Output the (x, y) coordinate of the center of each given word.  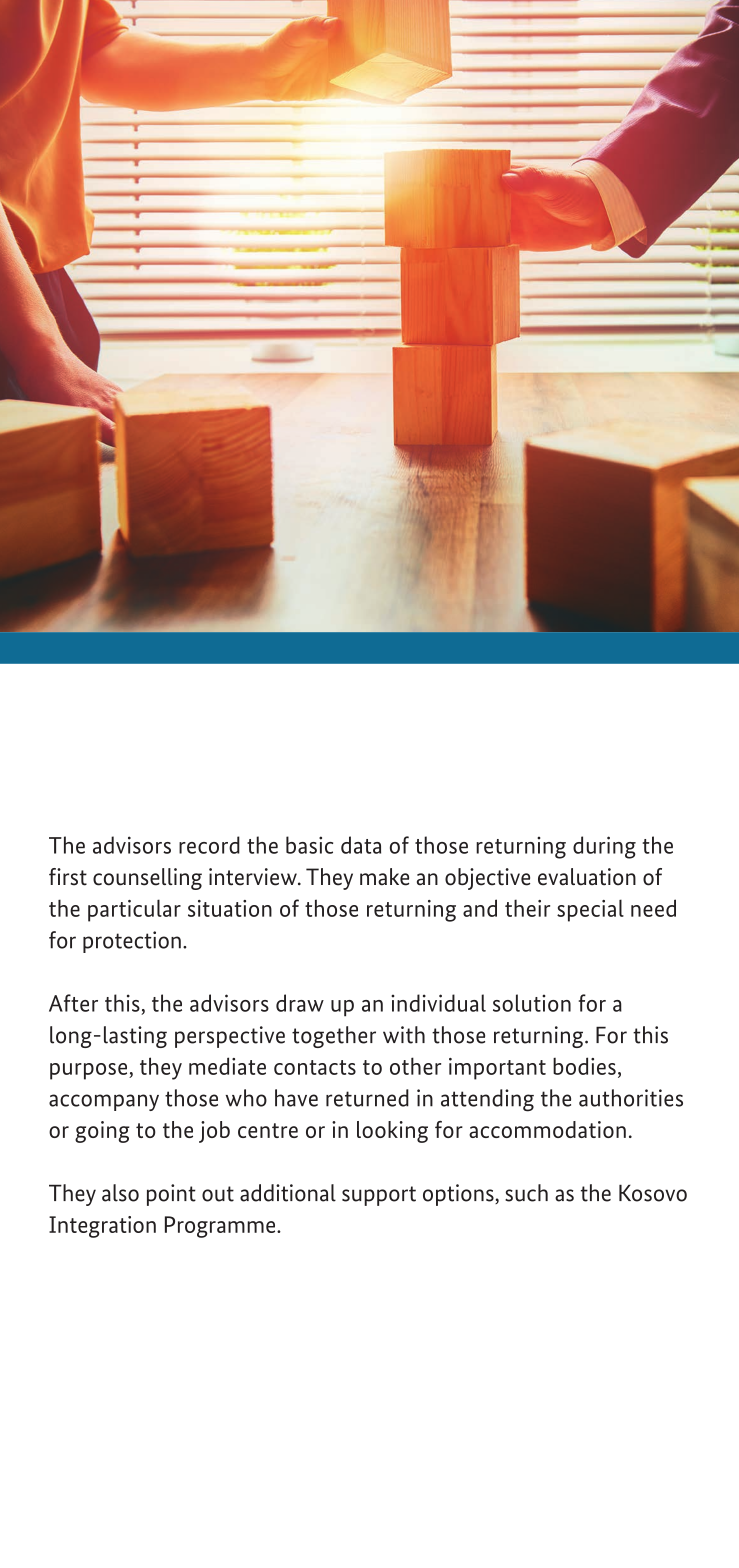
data (361, 845)
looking (392, 1132)
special (590, 910)
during (604, 847)
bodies (584, 1066)
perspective (230, 1037)
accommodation (547, 1129)
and (480, 908)
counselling (147, 879)
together (334, 1037)
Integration (102, 1227)
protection (132, 942)
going (102, 1132)
